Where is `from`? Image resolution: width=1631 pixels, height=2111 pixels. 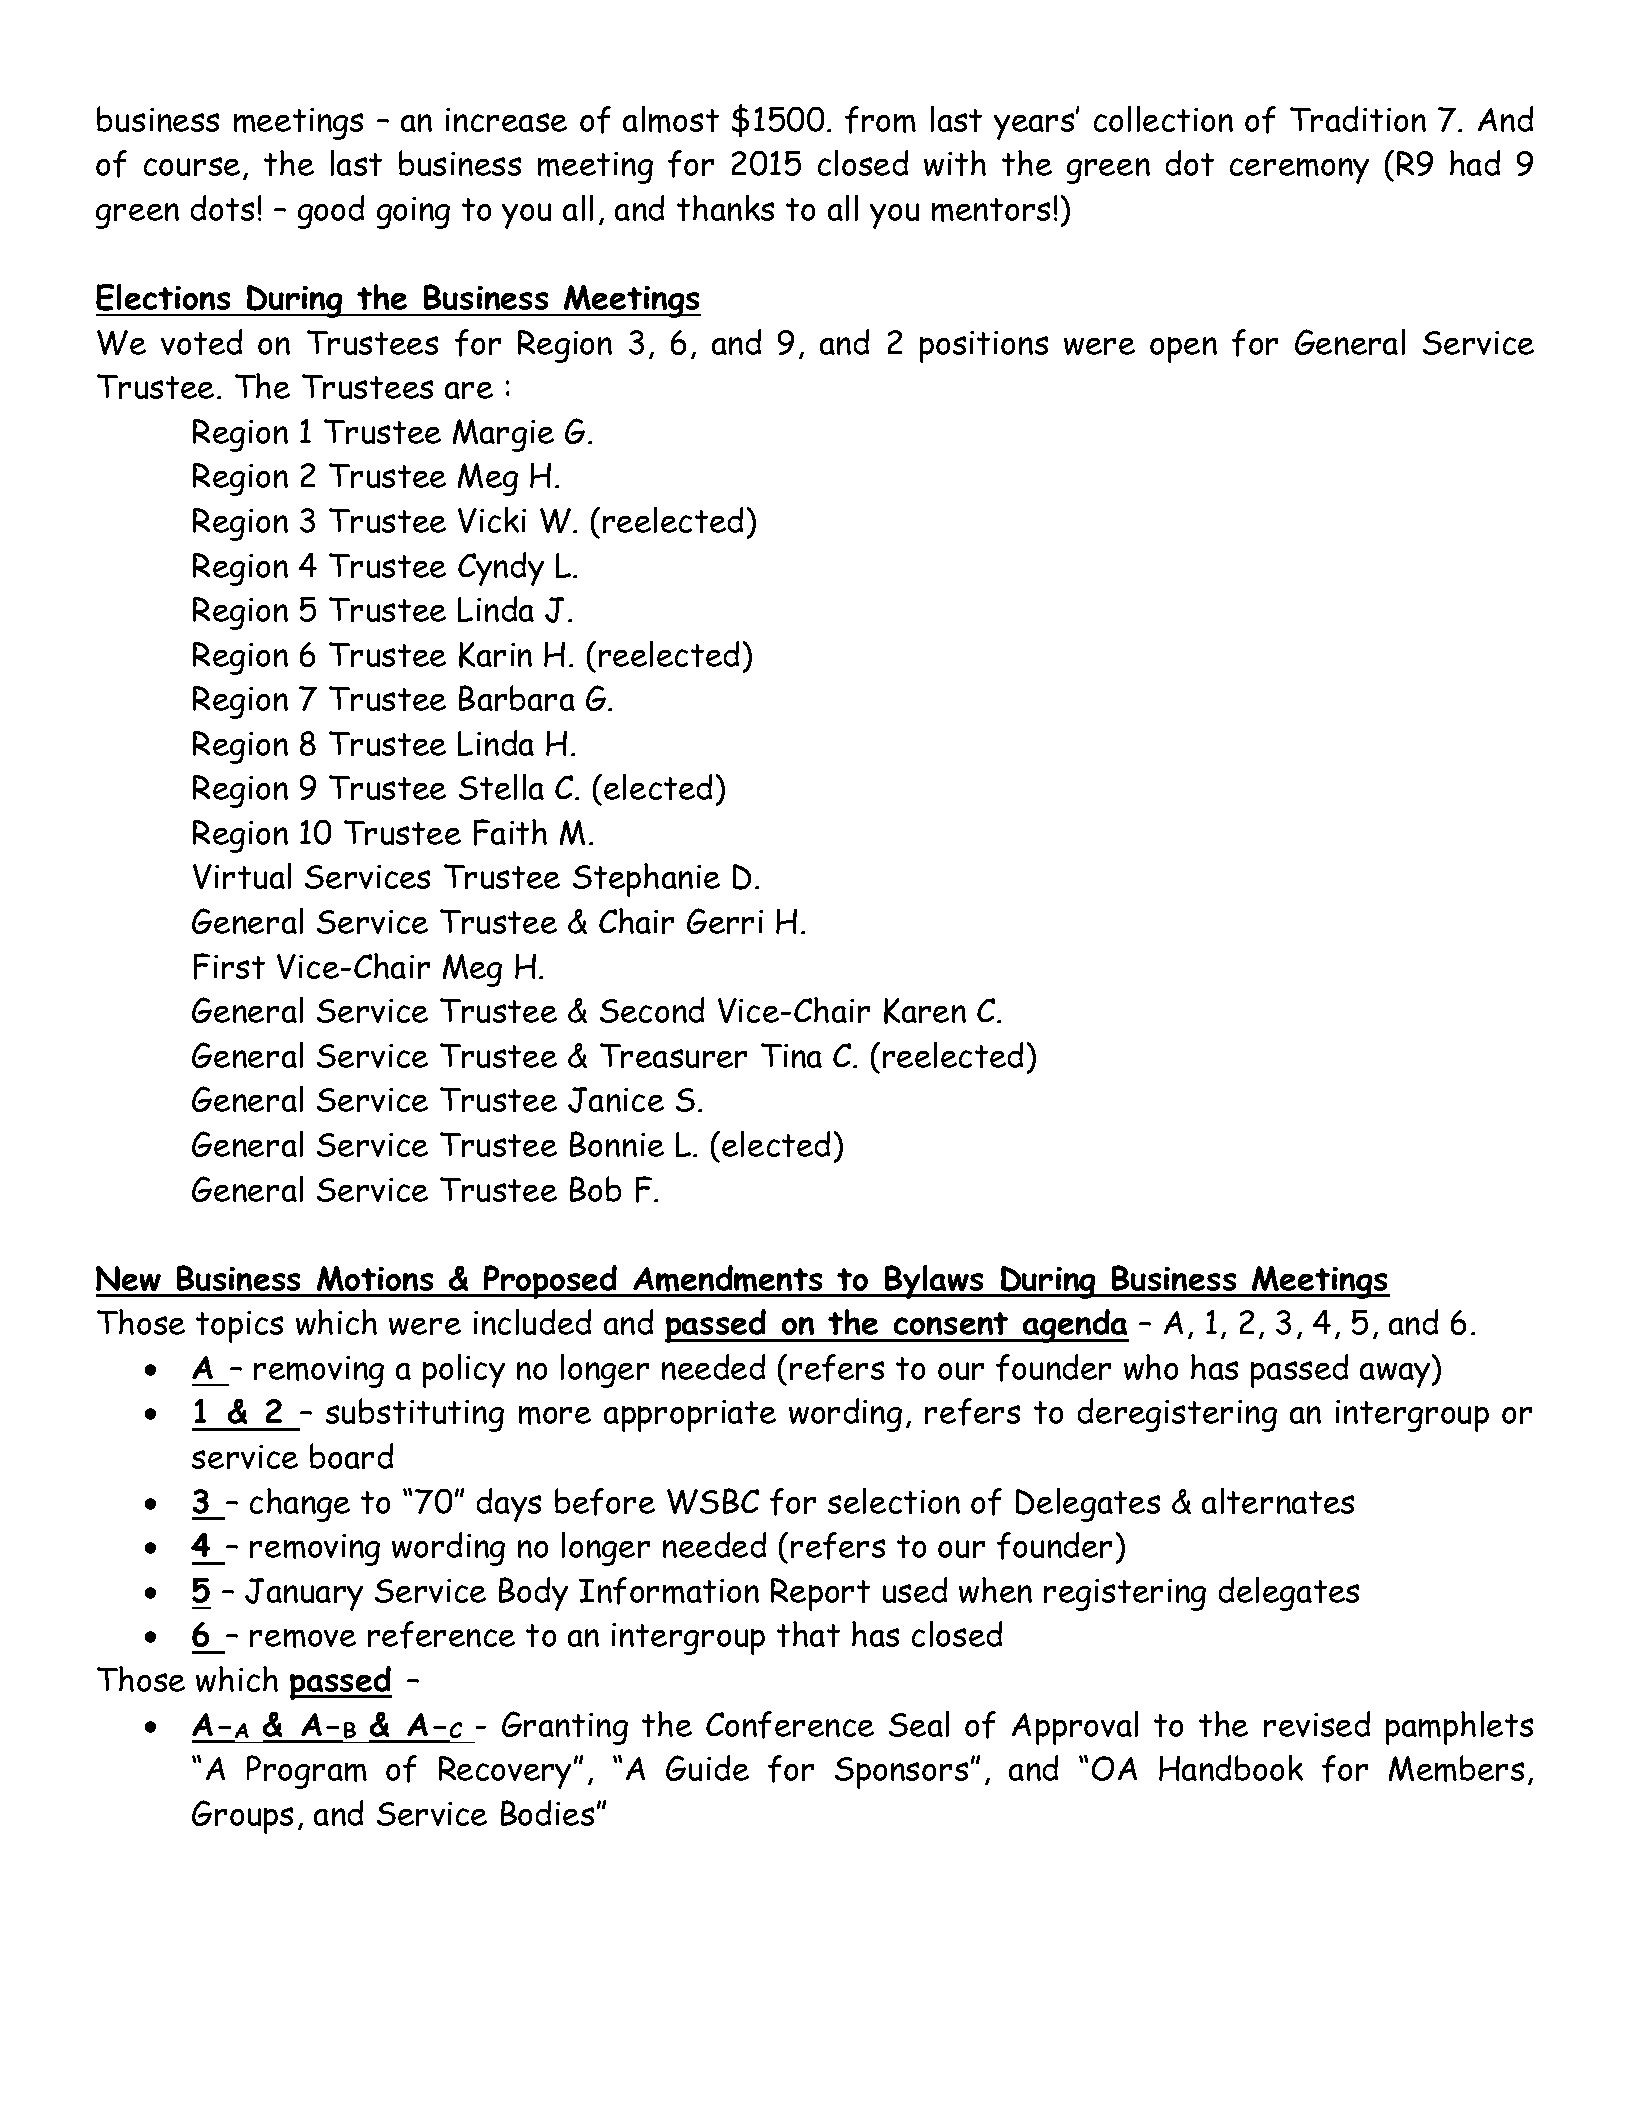 from is located at coordinates (880, 120).
